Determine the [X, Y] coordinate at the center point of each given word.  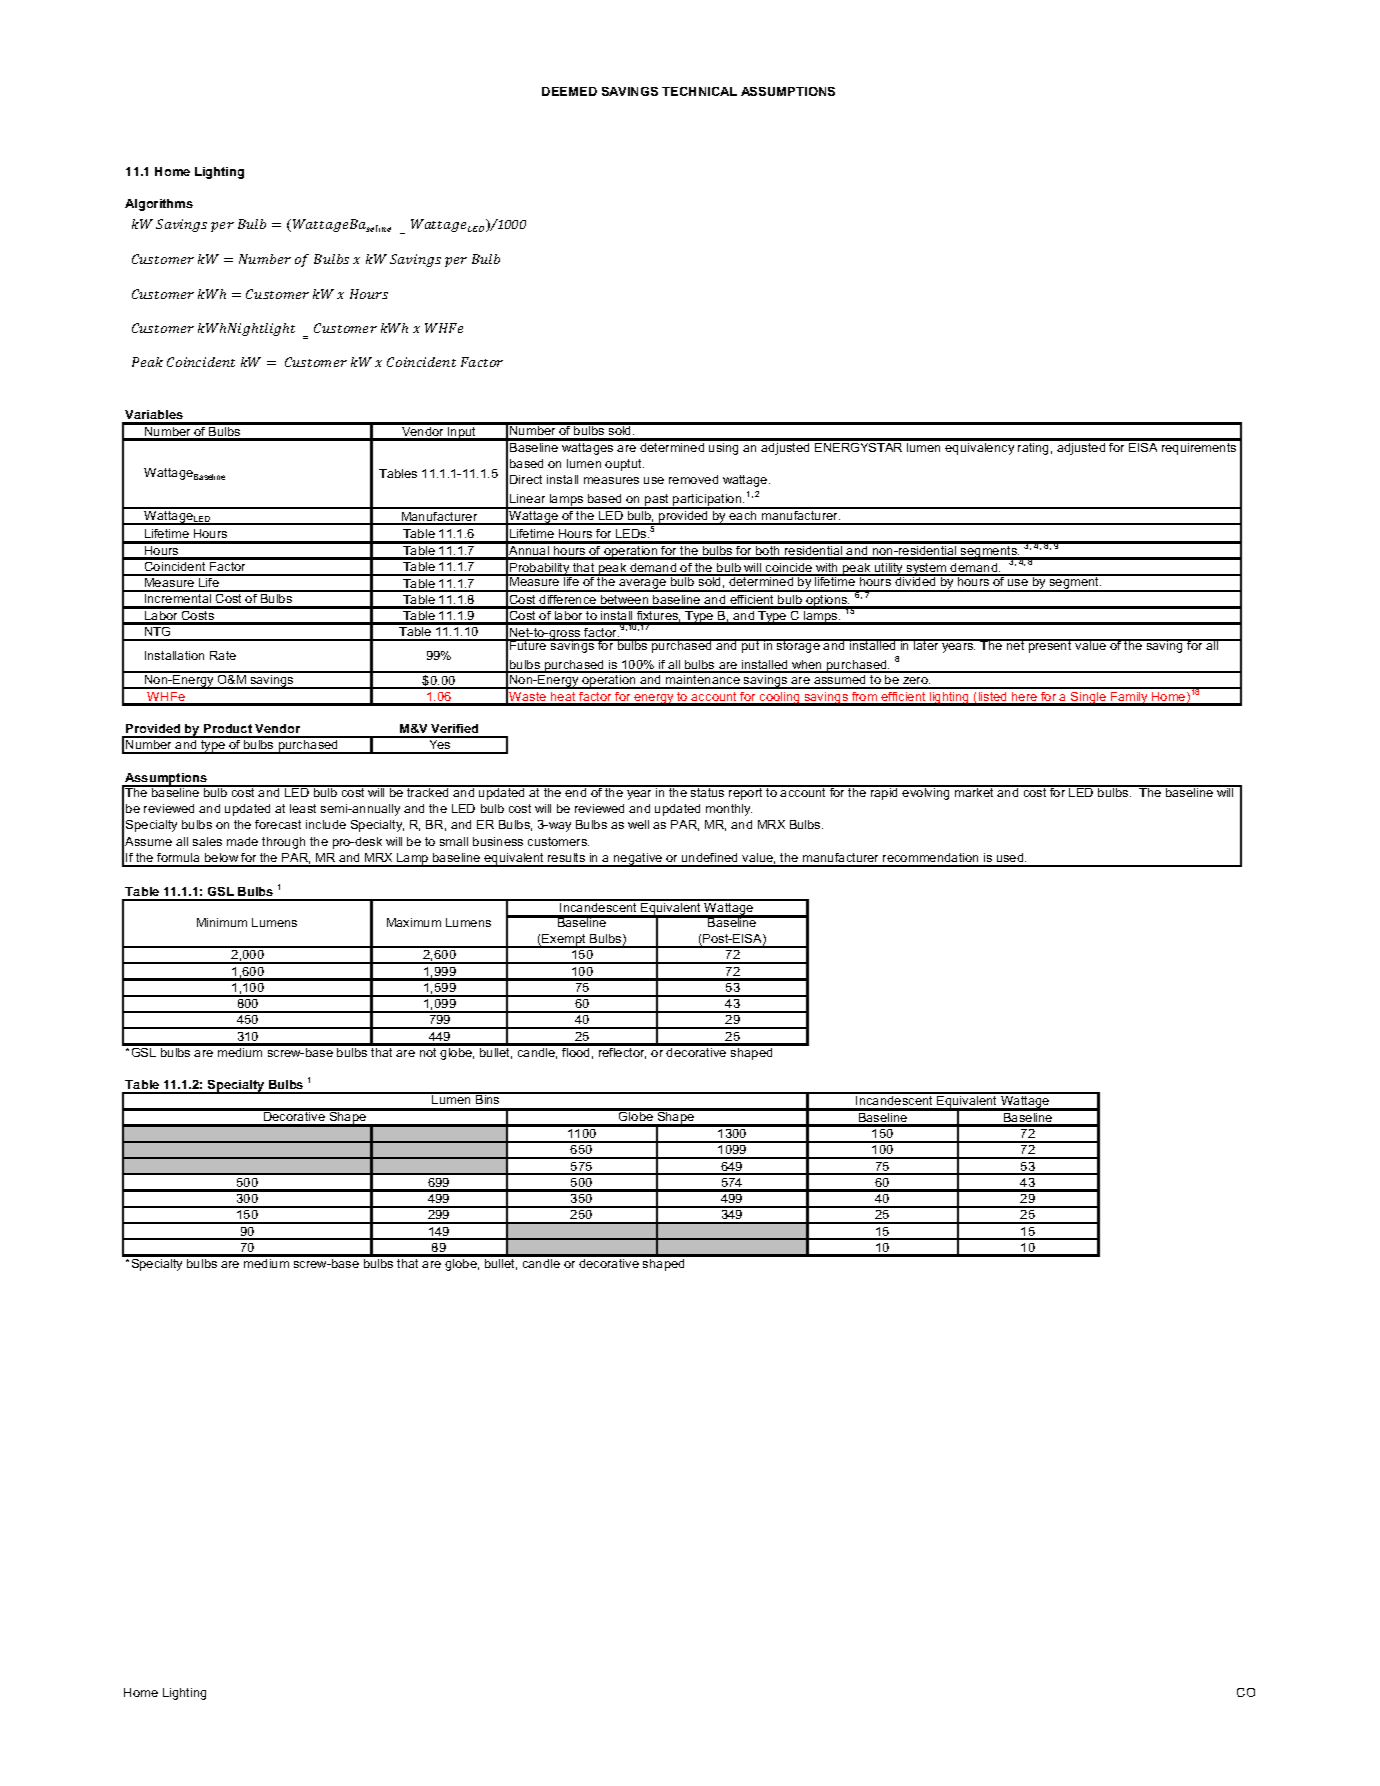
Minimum [222, 922]
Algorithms [159, 205]
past [657, 501]
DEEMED [569, 91]
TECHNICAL [699, 91]
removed [693, 479]
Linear [527, 498]
